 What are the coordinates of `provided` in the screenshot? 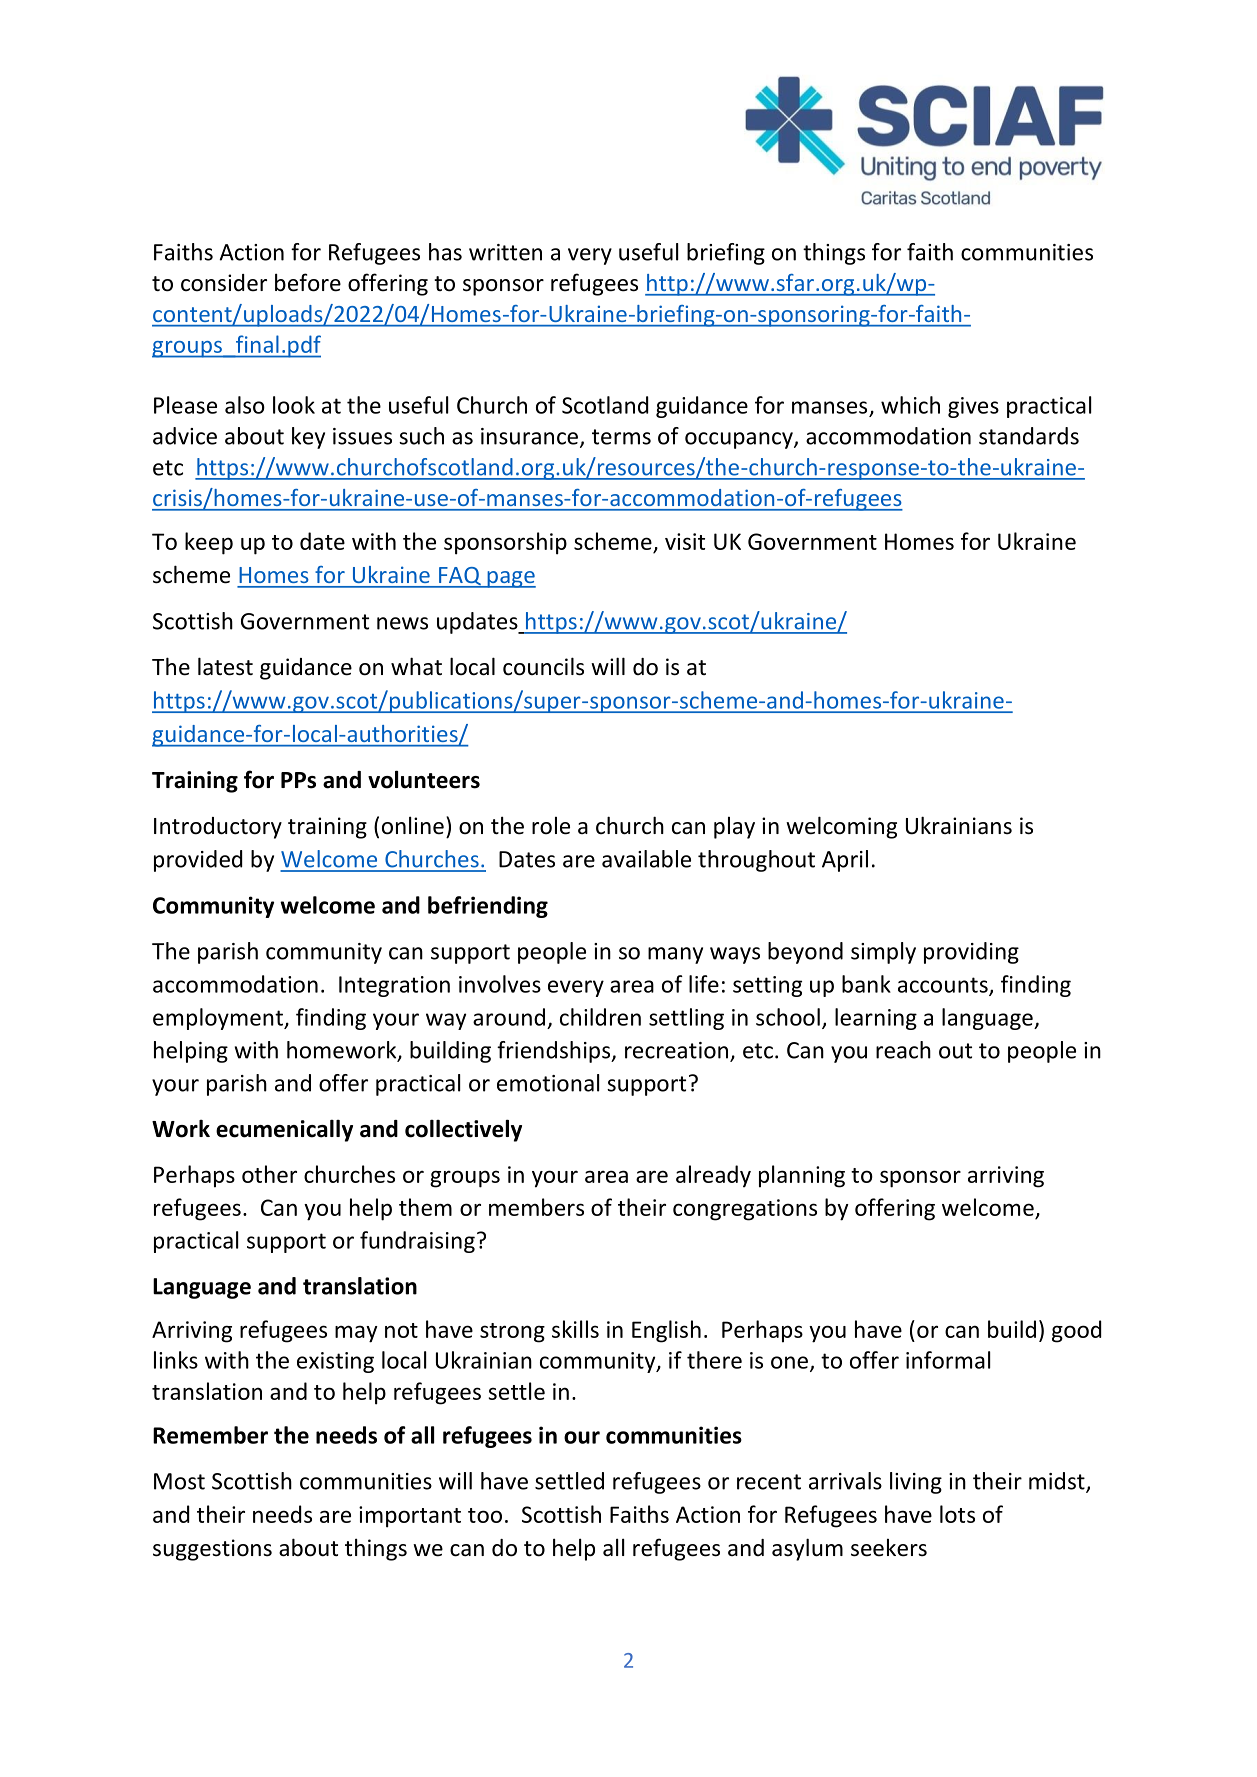 It's located at (198, 861).
